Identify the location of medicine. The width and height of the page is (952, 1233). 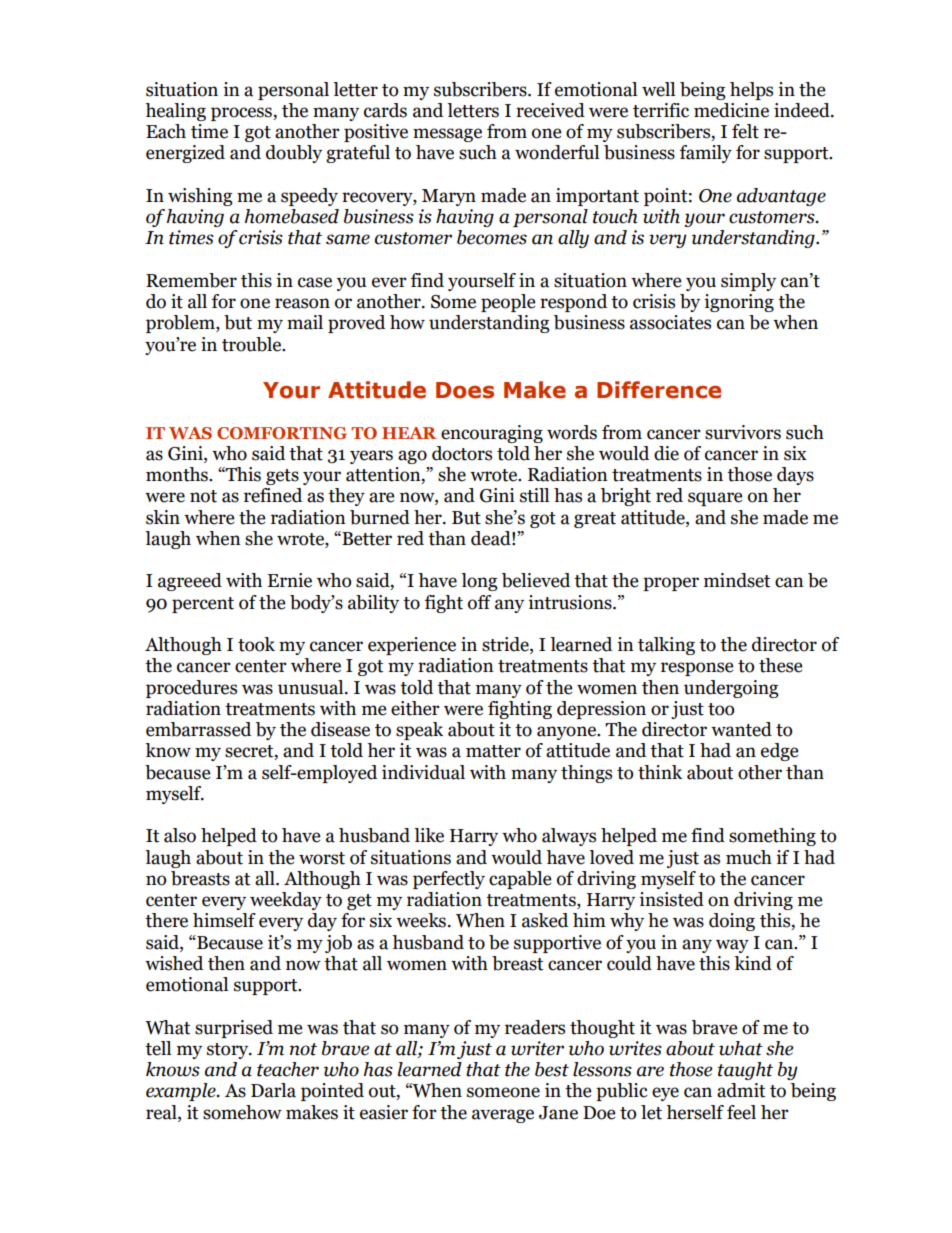
(731, 110).
